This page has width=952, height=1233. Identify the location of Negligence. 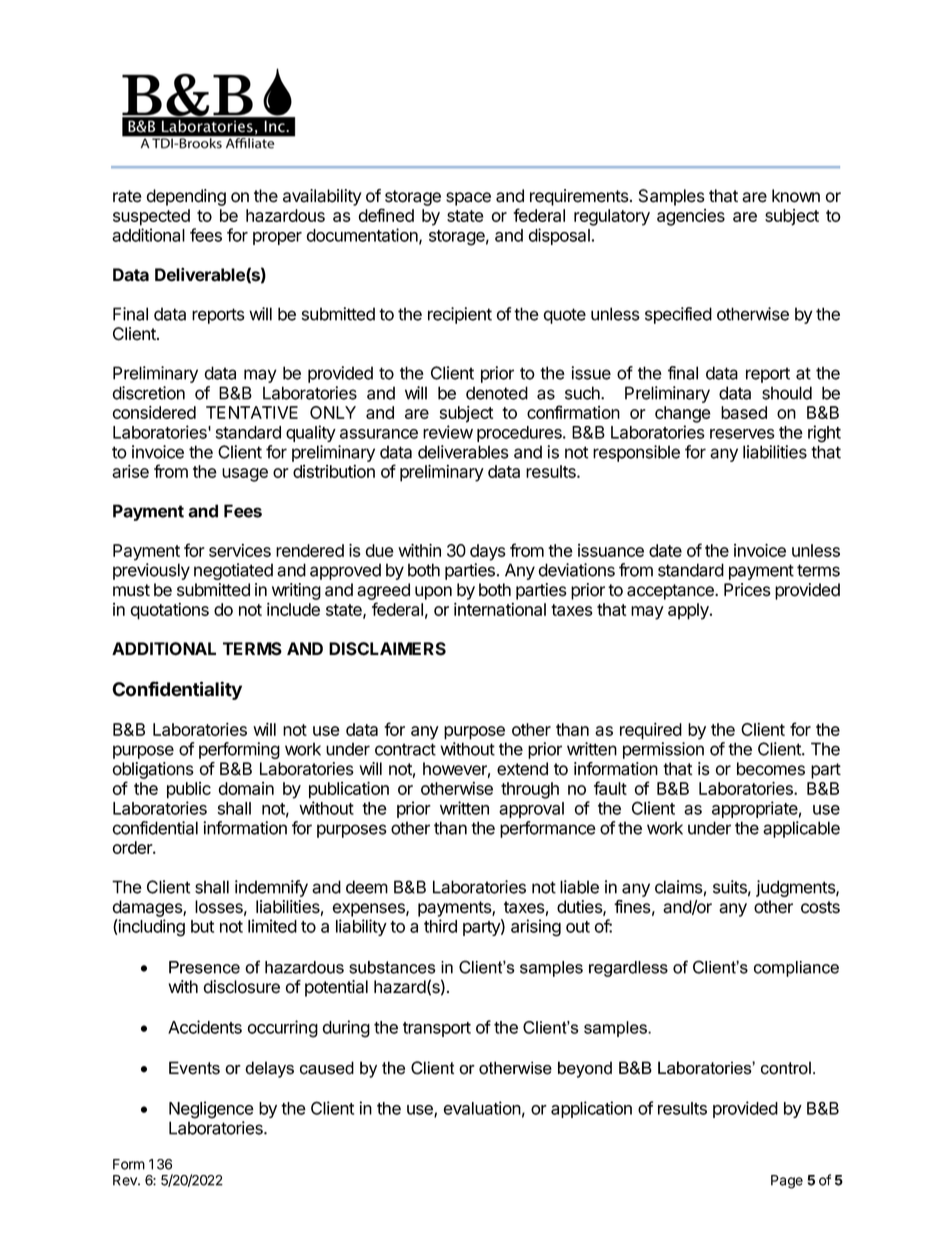
(211, 1110).
